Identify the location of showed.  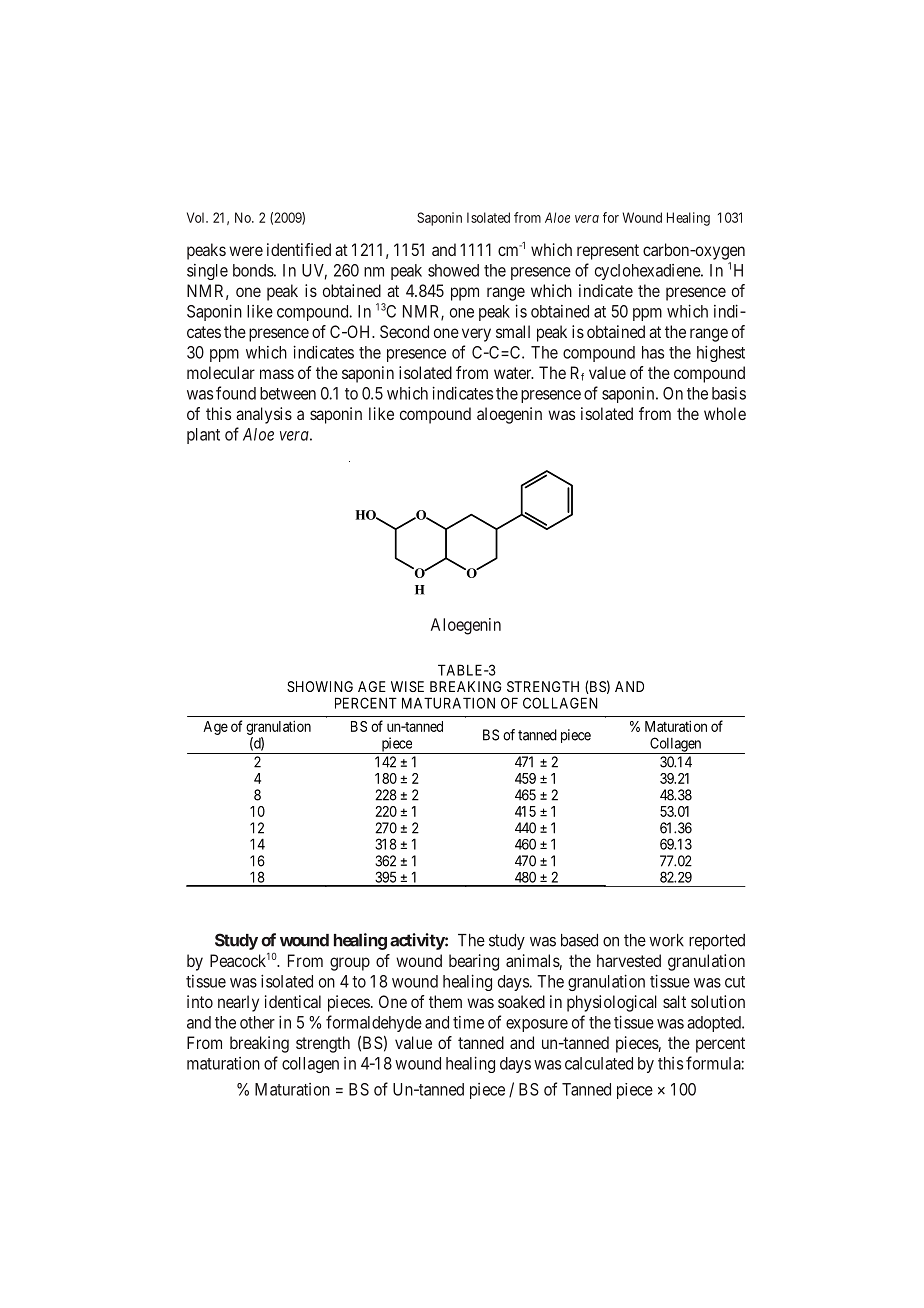
(453, 270).
